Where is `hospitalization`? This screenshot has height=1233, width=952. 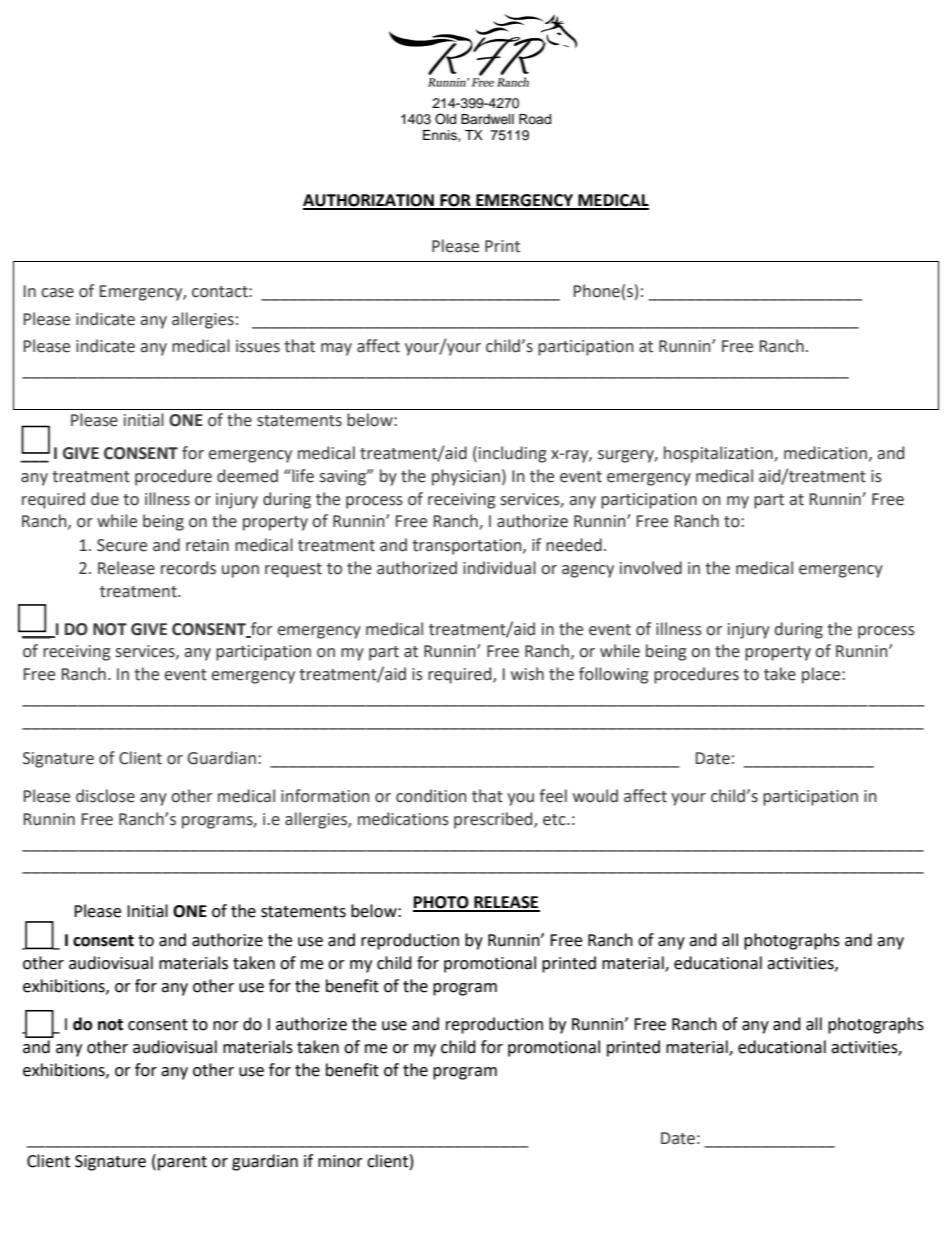 hospitalization is located at coordinates (719, 454).
